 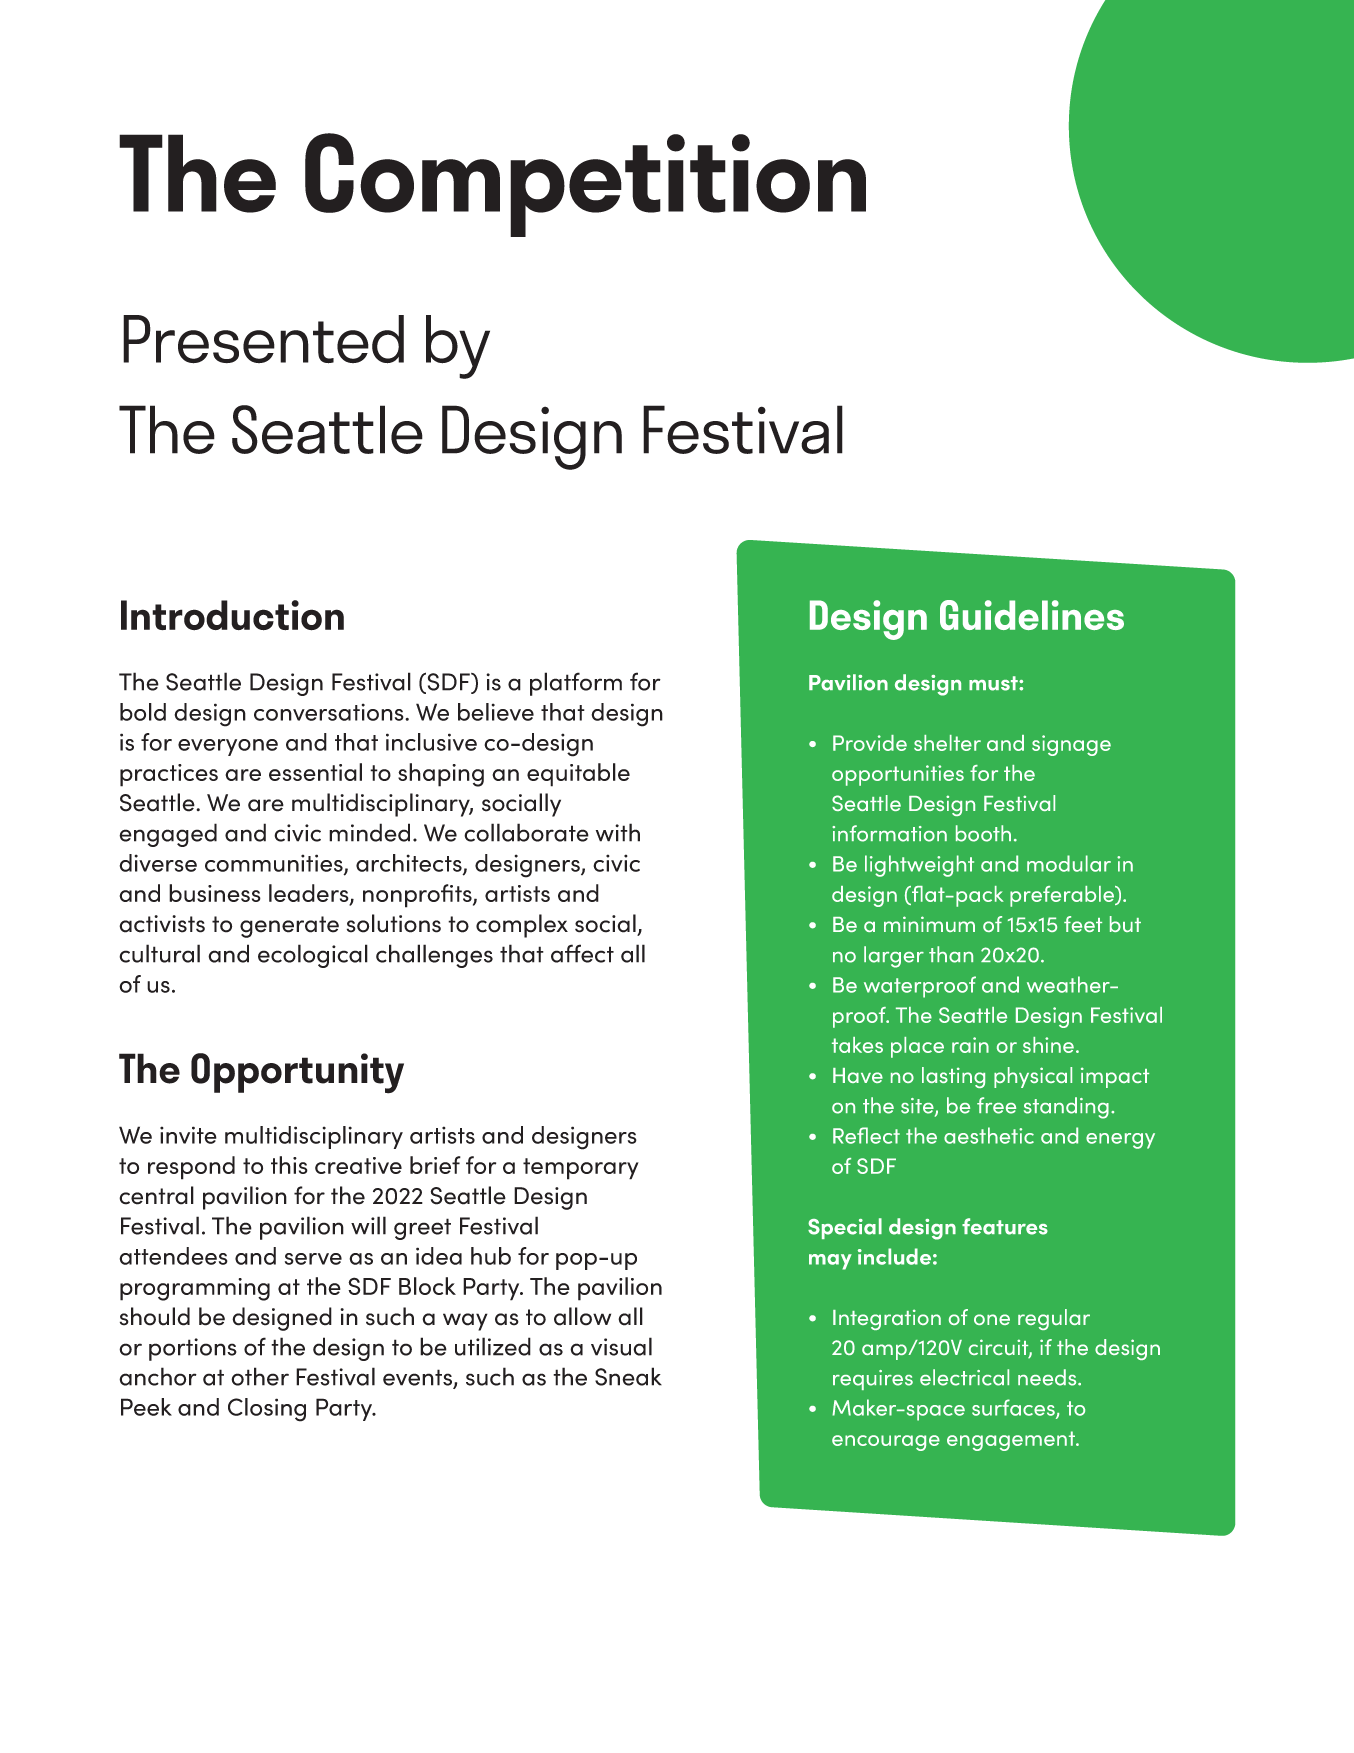 I want to click on booth, so click(x=983, y=833).
